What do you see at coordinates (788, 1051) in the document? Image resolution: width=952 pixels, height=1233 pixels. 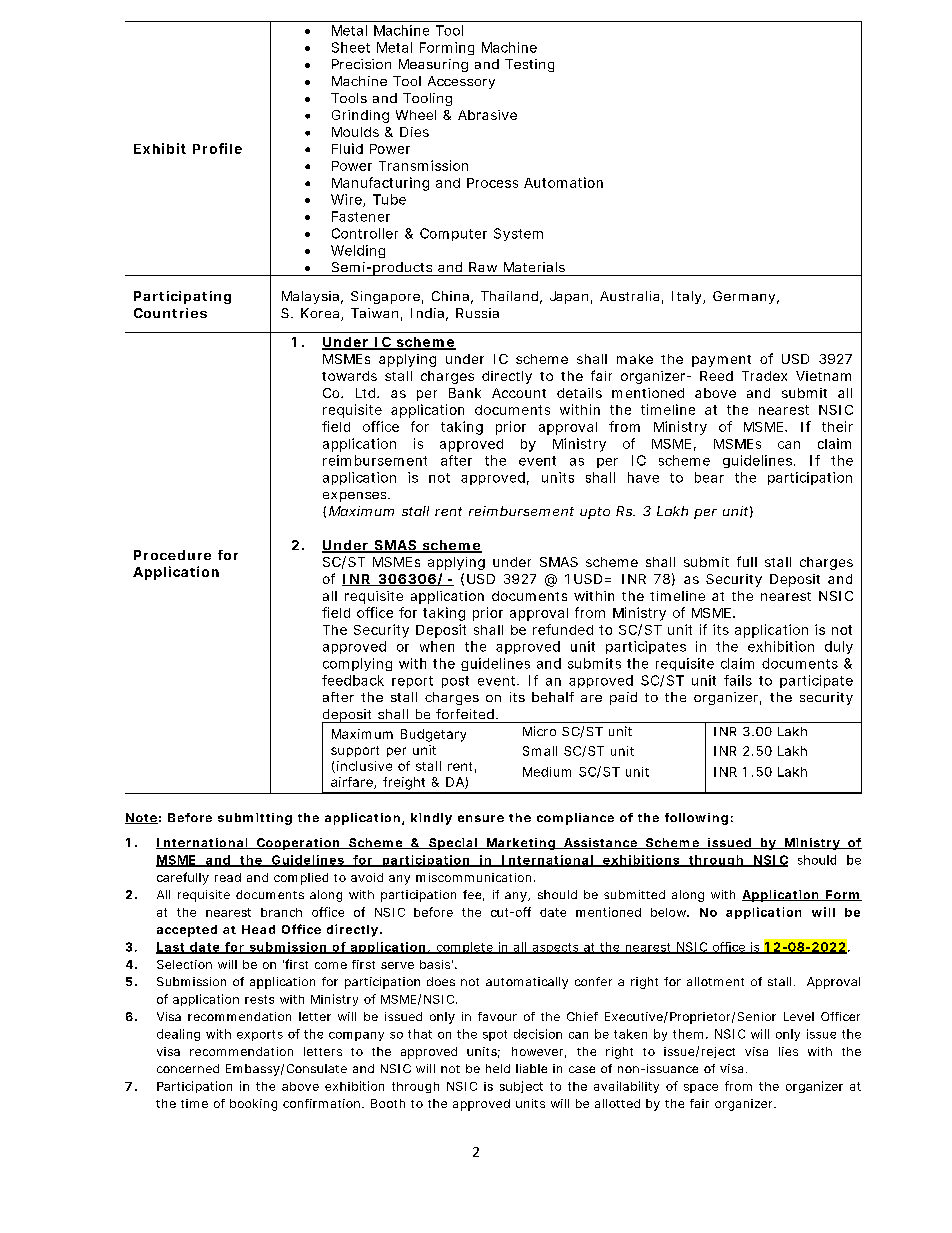 I see `lies` at bounding box center [788, 1051].
